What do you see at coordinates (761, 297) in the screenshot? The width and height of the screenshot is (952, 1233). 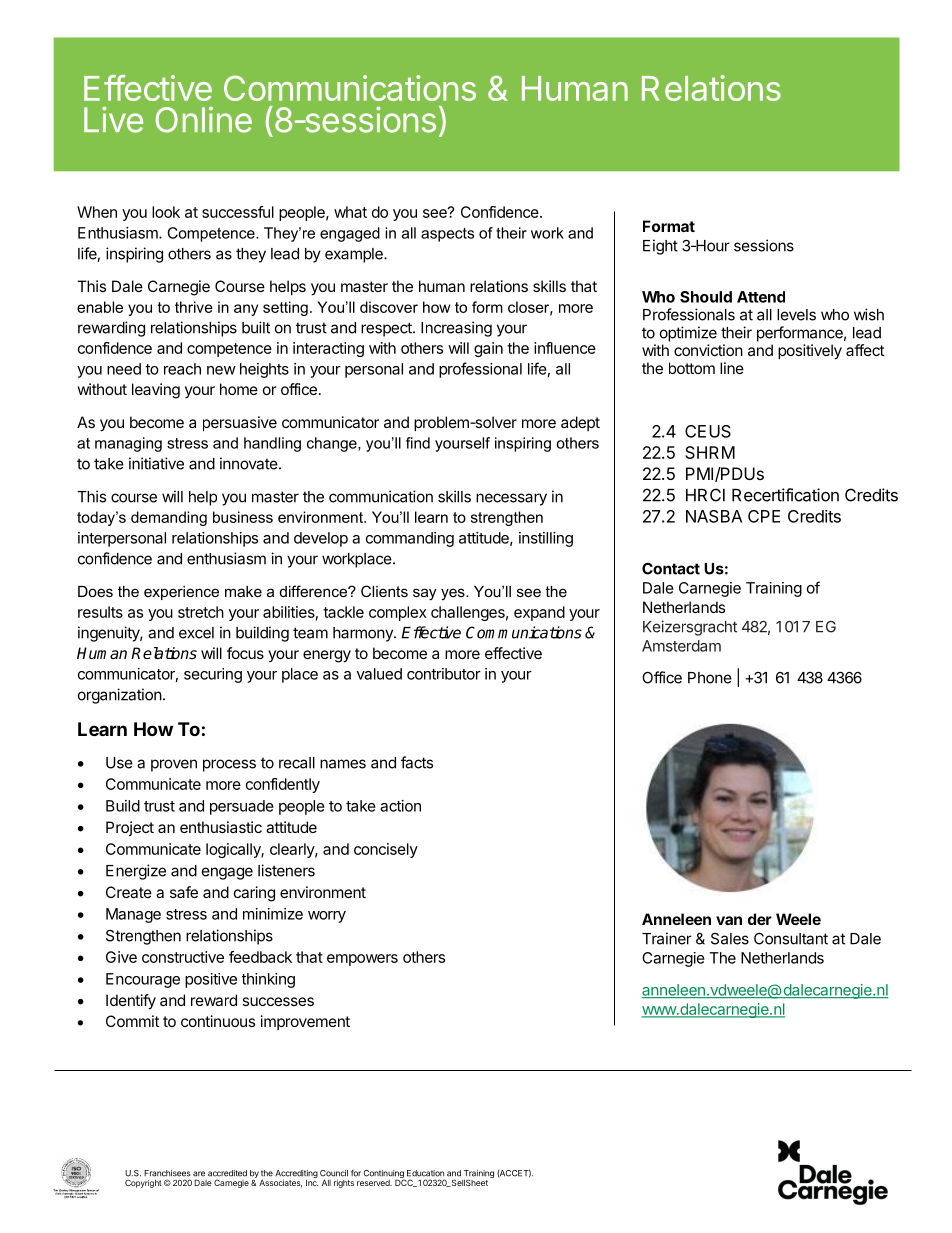 I see `Attend` at bounding box center [761, 297].
